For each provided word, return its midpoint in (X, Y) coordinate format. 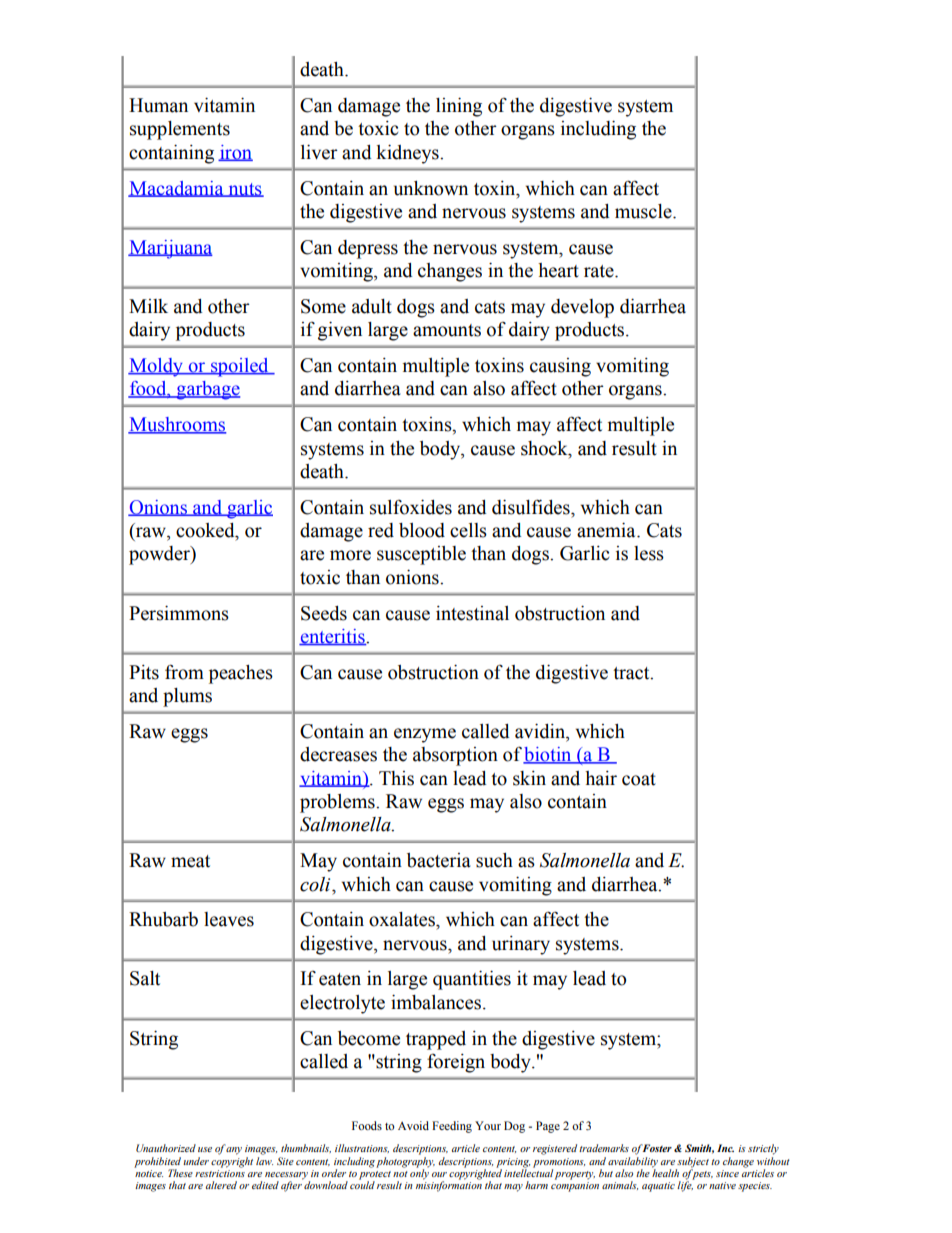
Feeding (452, 1127)
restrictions (220, 1172)
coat (639, 779)
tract (632, 673)
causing (560, 367)
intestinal (472, 613)
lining (459, 107)
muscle (644, 211)
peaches (241, 674)
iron (235, 153)
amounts (447, 330)
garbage (207, 390)
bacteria (439, 860)
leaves (229, 919)
